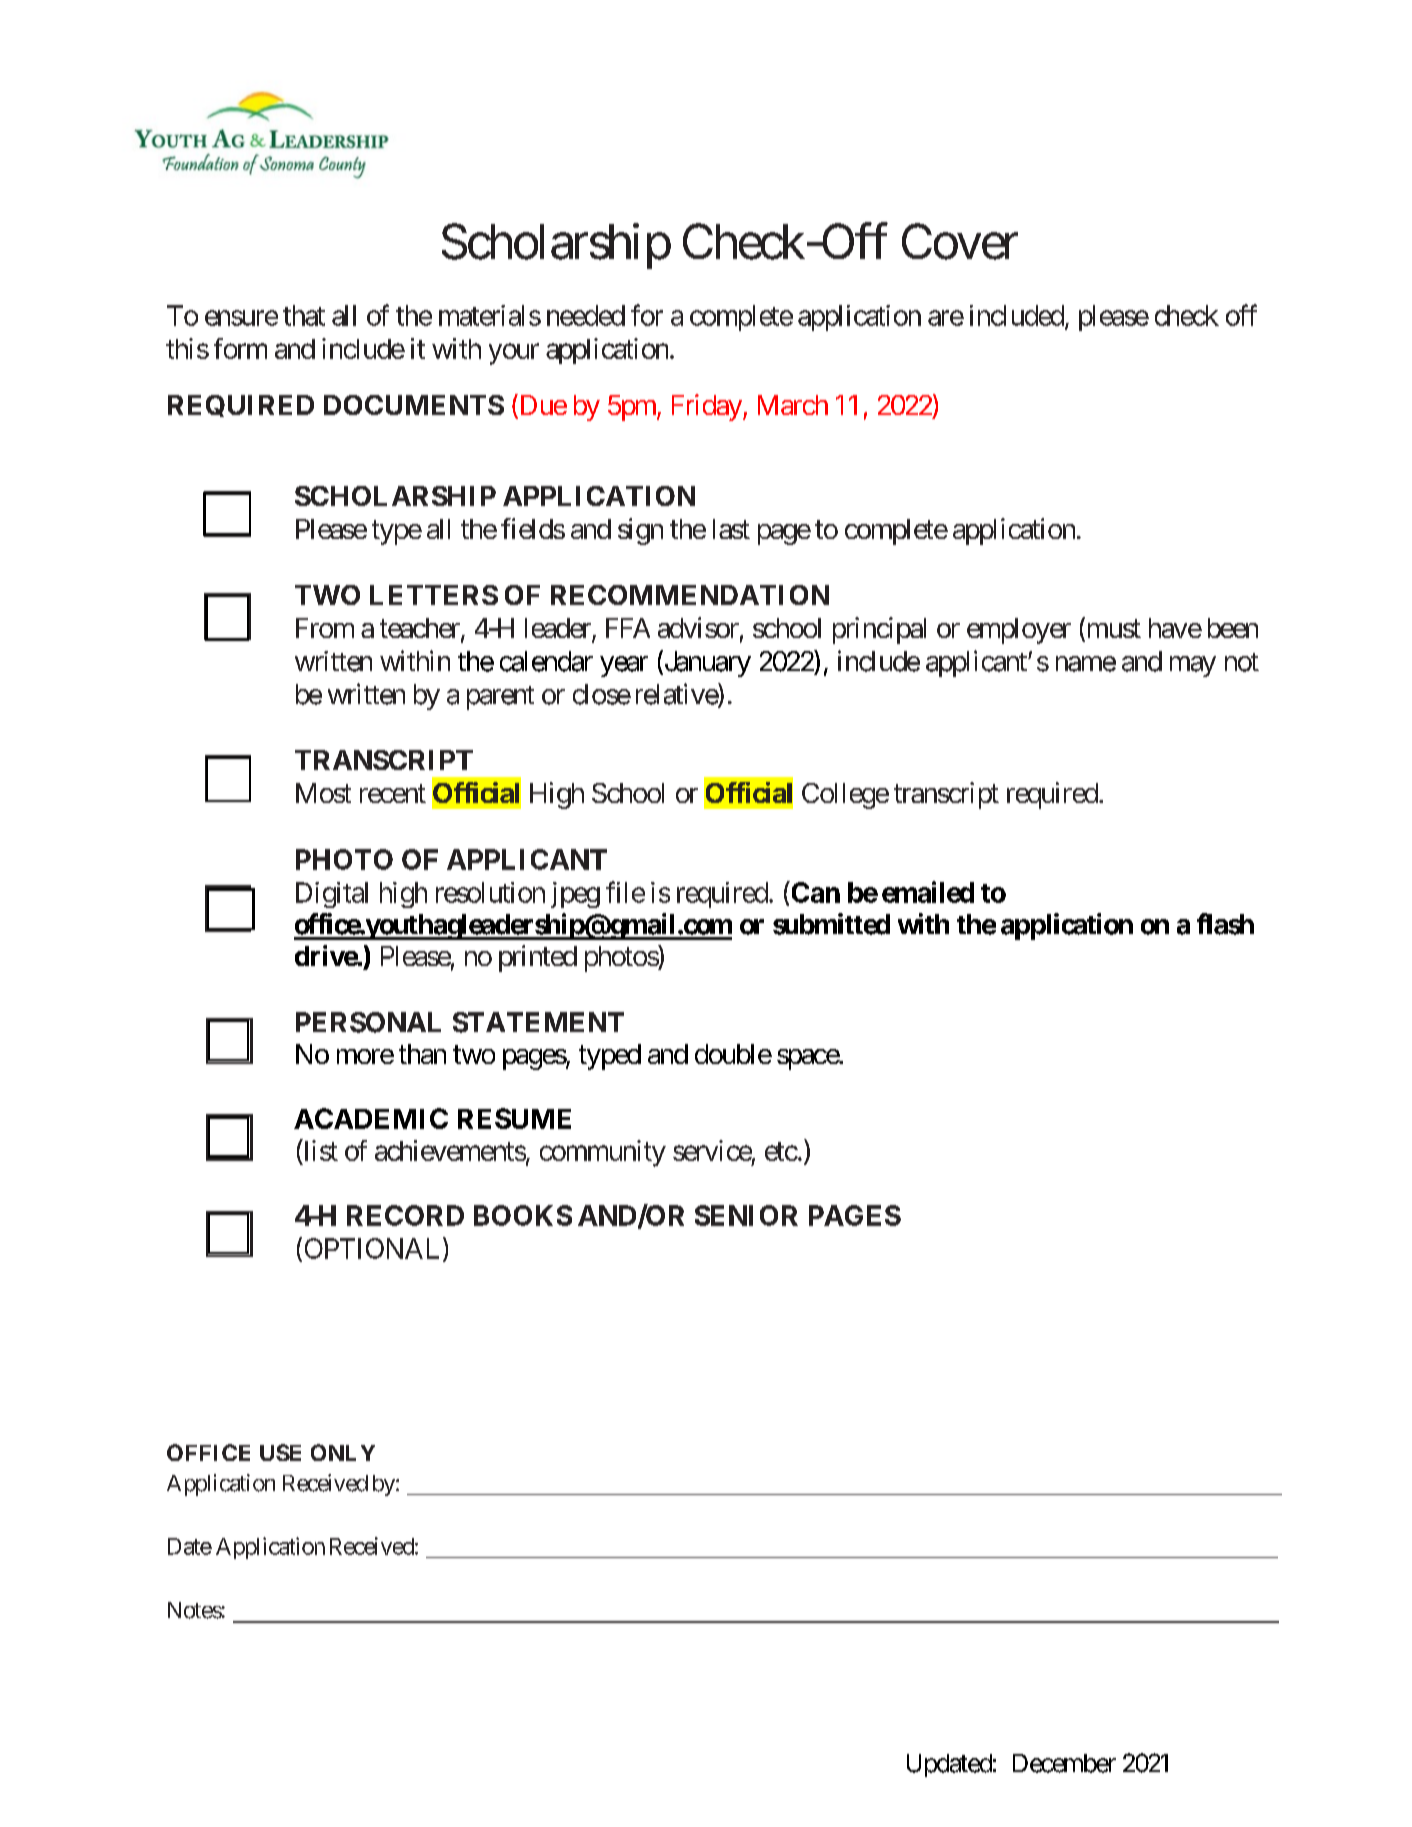 Image resolution: width=1412 pixels, height=1827 pixels. What do you see at coordinates (304, 315) in the screenshot?
I see `that` at bounding box center [304, 315].
